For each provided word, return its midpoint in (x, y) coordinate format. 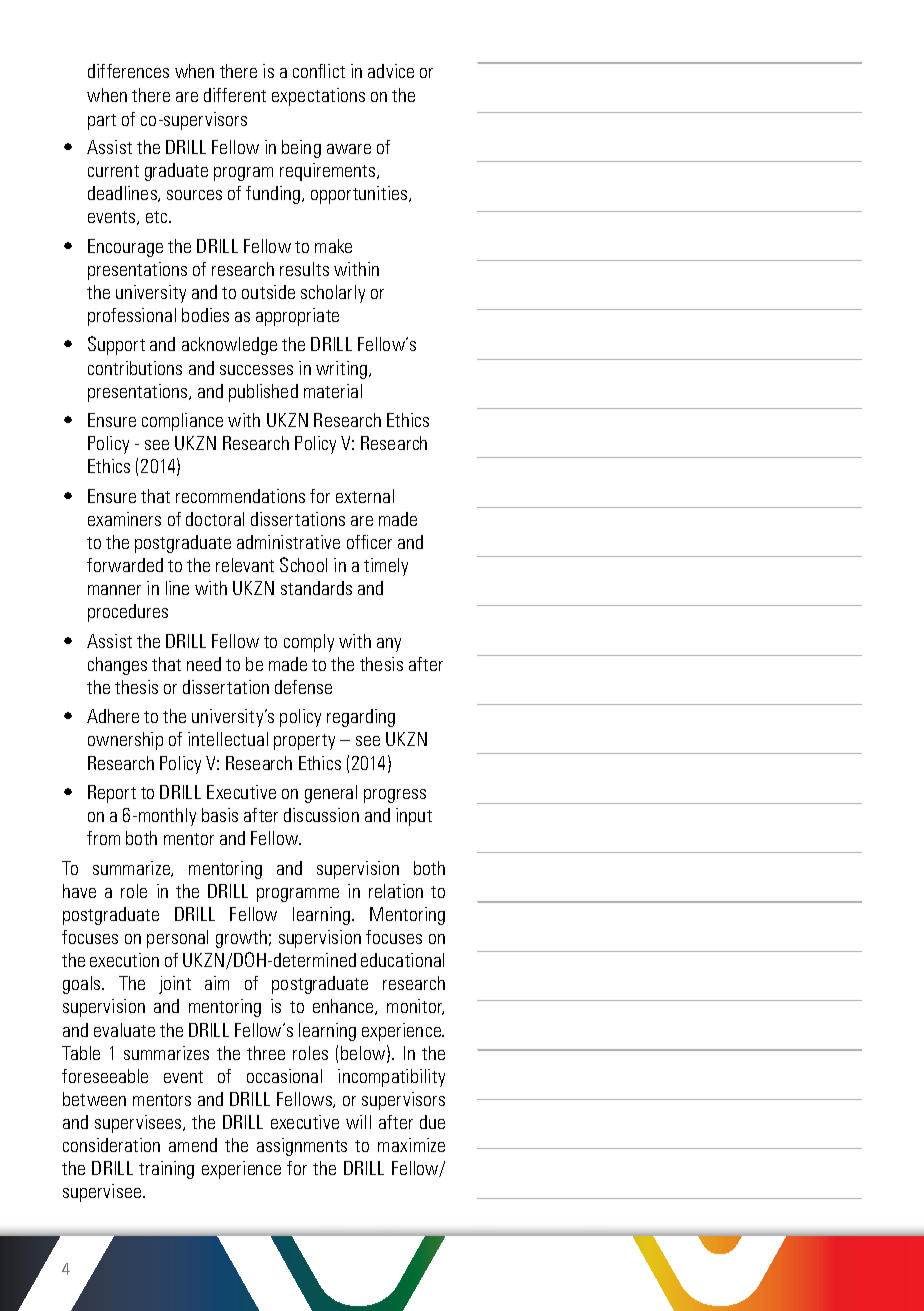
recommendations (240, 496)
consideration (111, 1145)
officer (369, 542)
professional (132, 317)
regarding (361, 718)
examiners (124, 519)
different (235, 95)
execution (124, 960)
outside (268, 292)
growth (241, 939)
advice (391, 71)
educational (402, 960)
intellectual (228, 739)
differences (128, 71)
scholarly (333, 294)
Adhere (113, 716)
